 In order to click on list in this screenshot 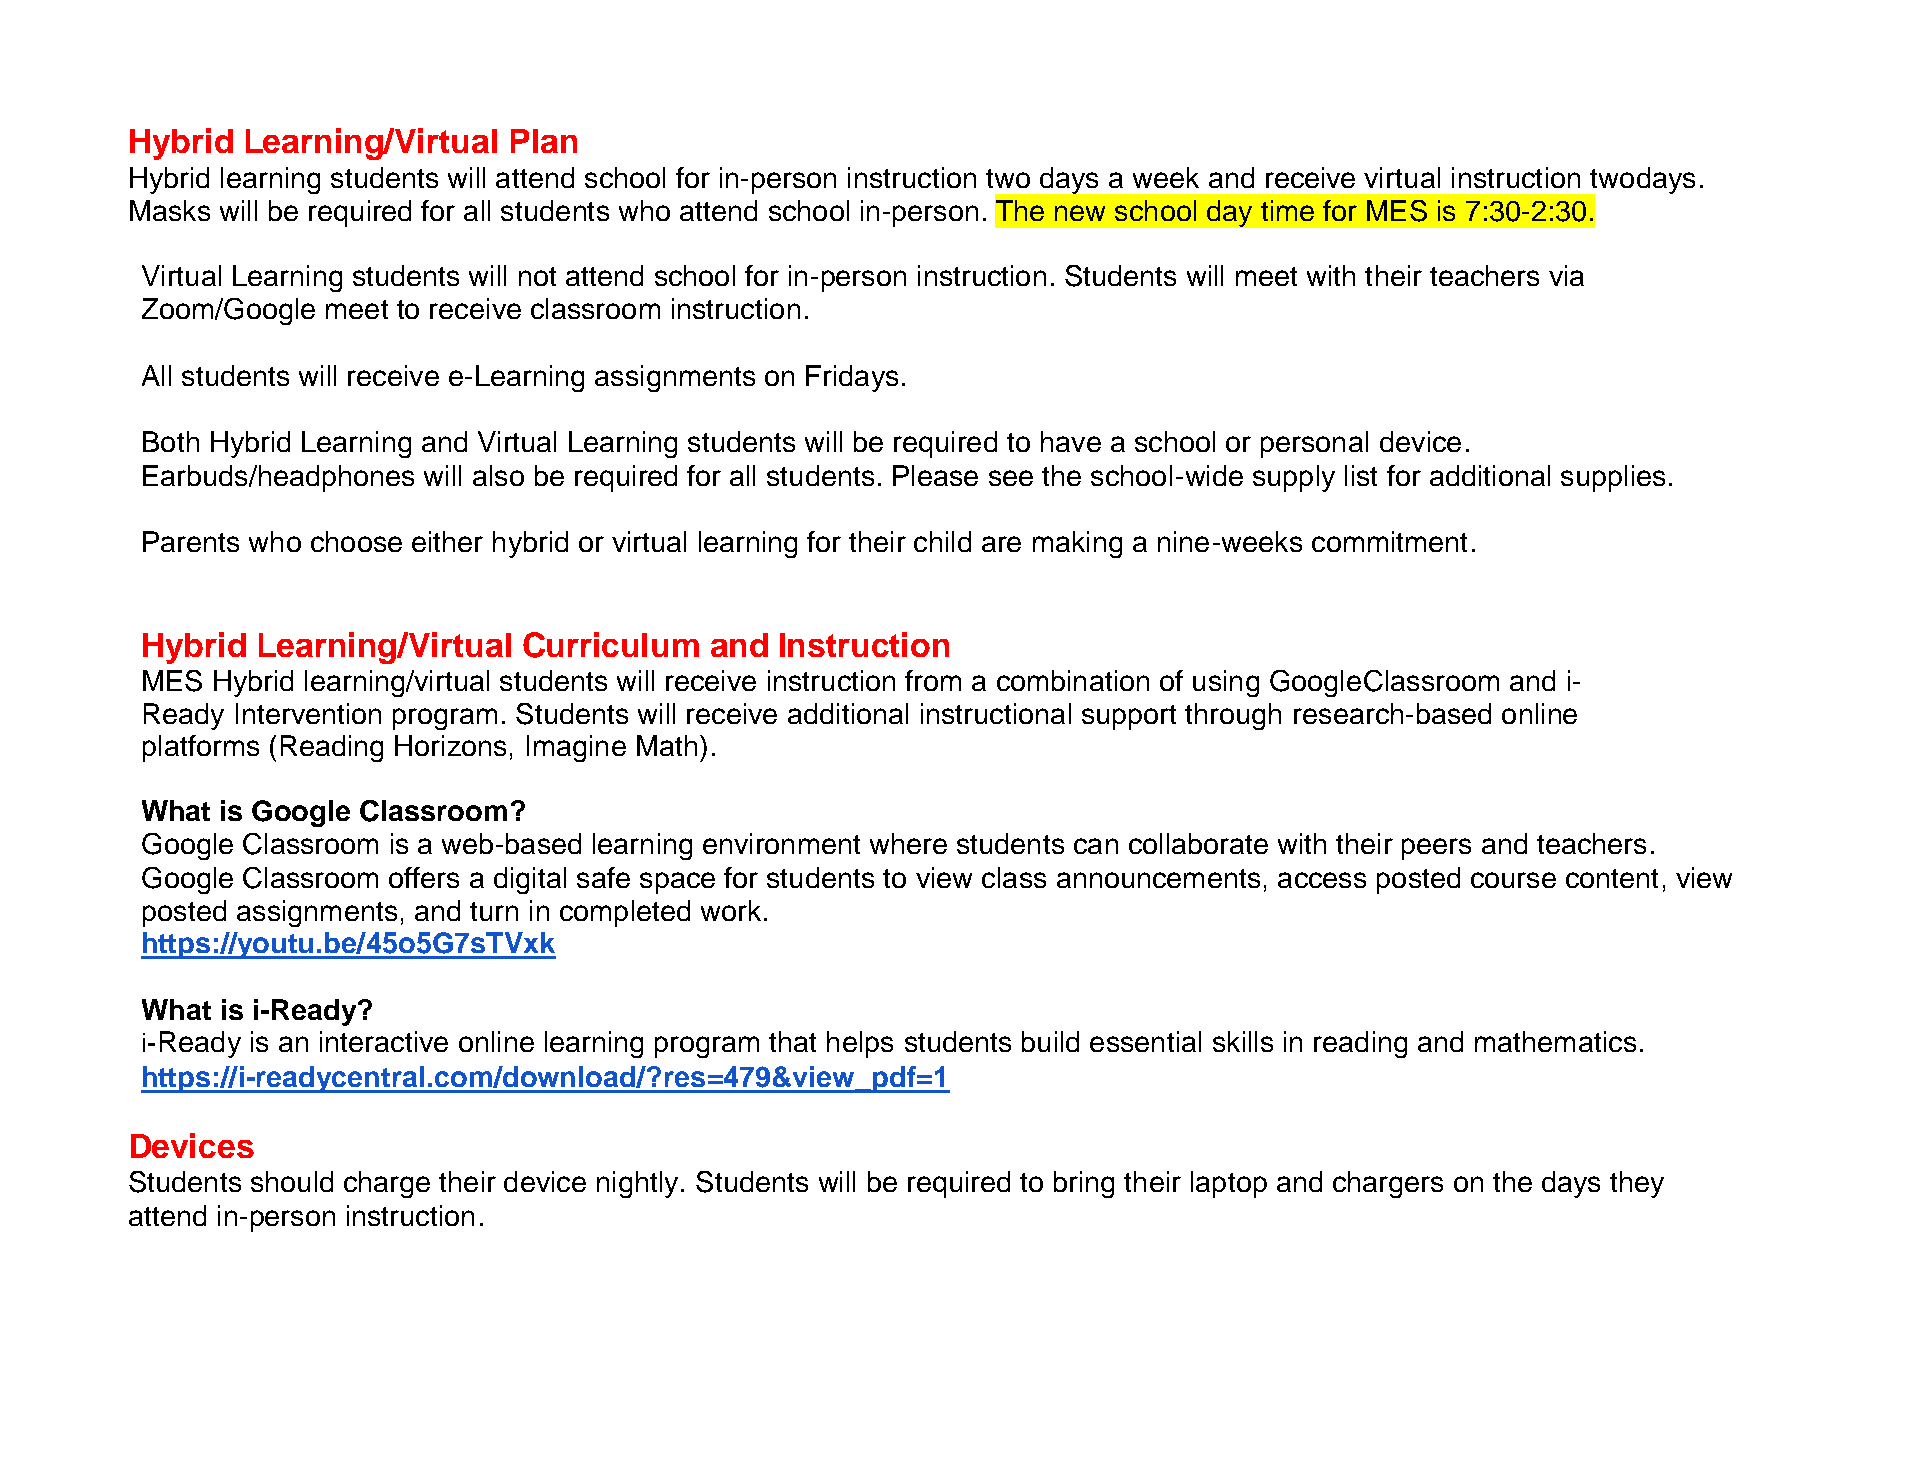, I will do `click(1361, 475)`.
